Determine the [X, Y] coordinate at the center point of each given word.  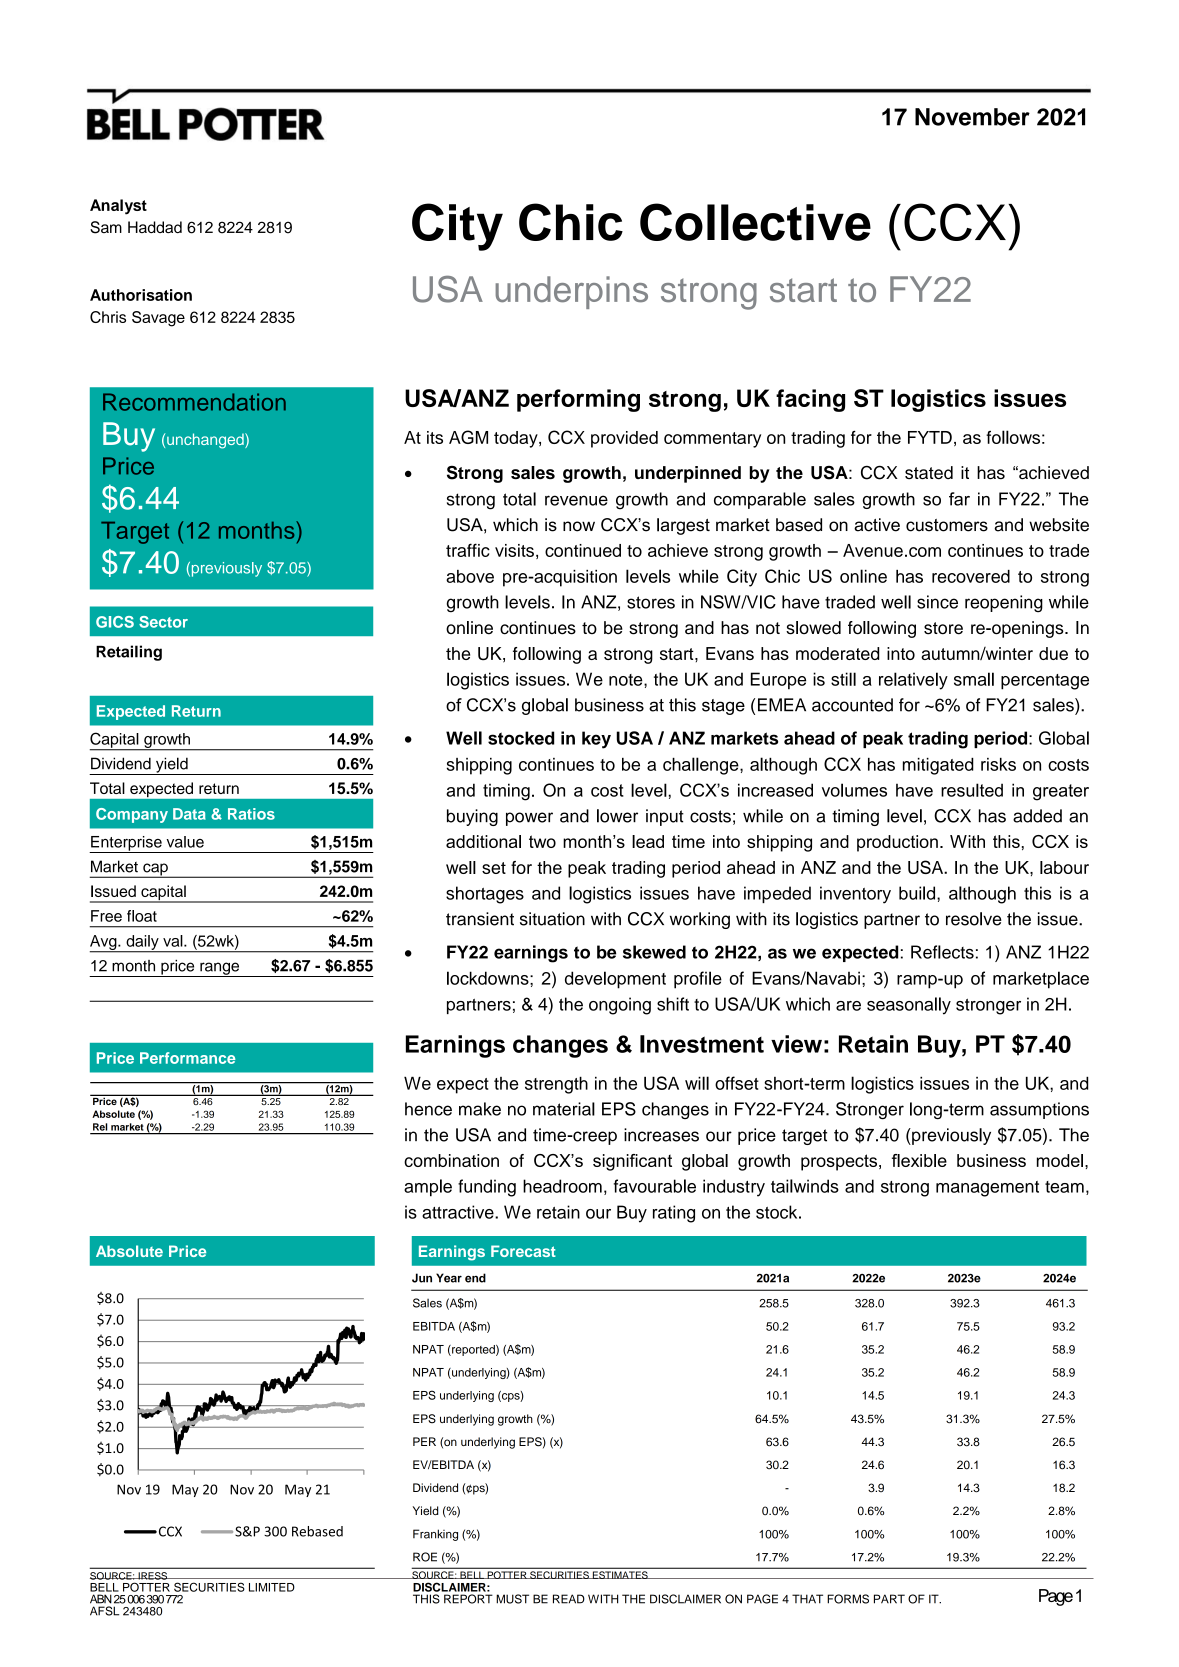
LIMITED [272, 1587]
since [937, 602]
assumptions [1039, 1110]
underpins [571, 292]
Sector [163, 622]
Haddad [155, 227]
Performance [188, 1058]
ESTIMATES [620, 1575]
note [627, 680]
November [972, 117]
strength [556, 1085]
